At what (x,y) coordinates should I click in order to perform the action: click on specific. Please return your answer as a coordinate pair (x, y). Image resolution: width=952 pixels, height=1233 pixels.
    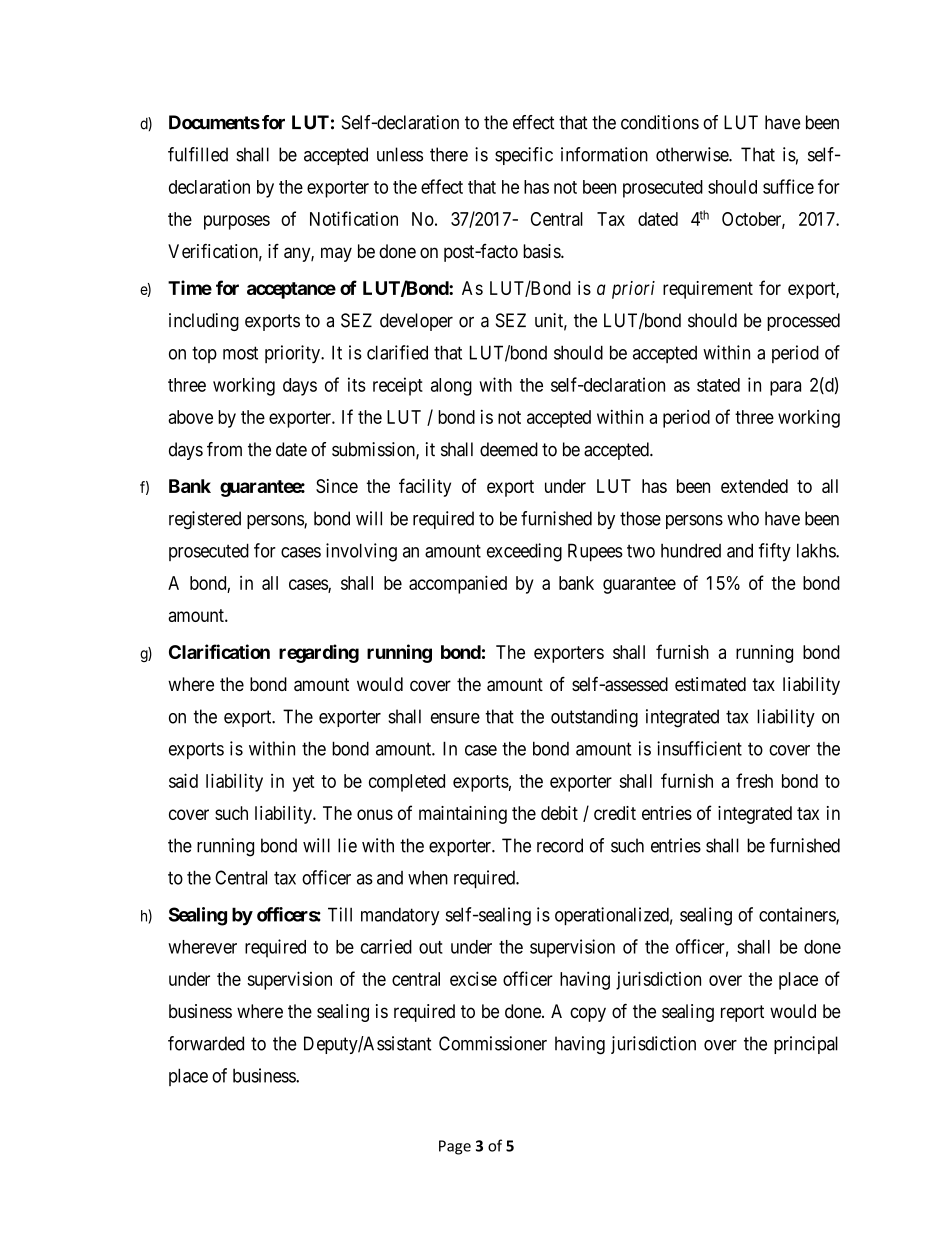
    Looking at the image, I should click on (524, 156).
